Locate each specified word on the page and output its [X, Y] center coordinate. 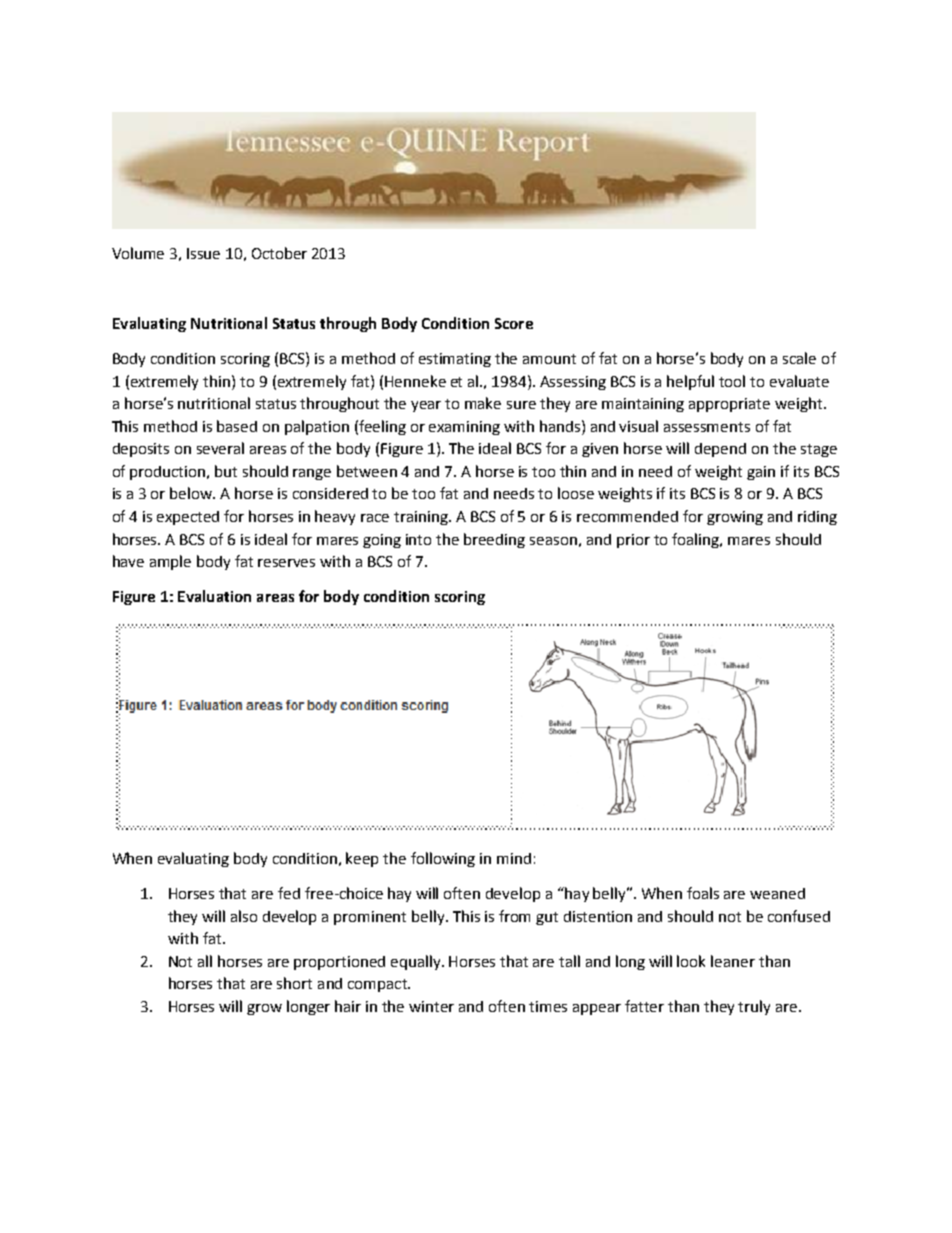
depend [720, 450]
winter [431, 1006]
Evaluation [214, 596]
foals [703, 893]
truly [754, 1007]
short [294, 983]
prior [633, 541]
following [443, 859]
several [220, 448]
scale [799, 358]
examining [464, 428]
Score [514, 323]
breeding [494, 540]
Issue [203, 253]
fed [289, 893]
